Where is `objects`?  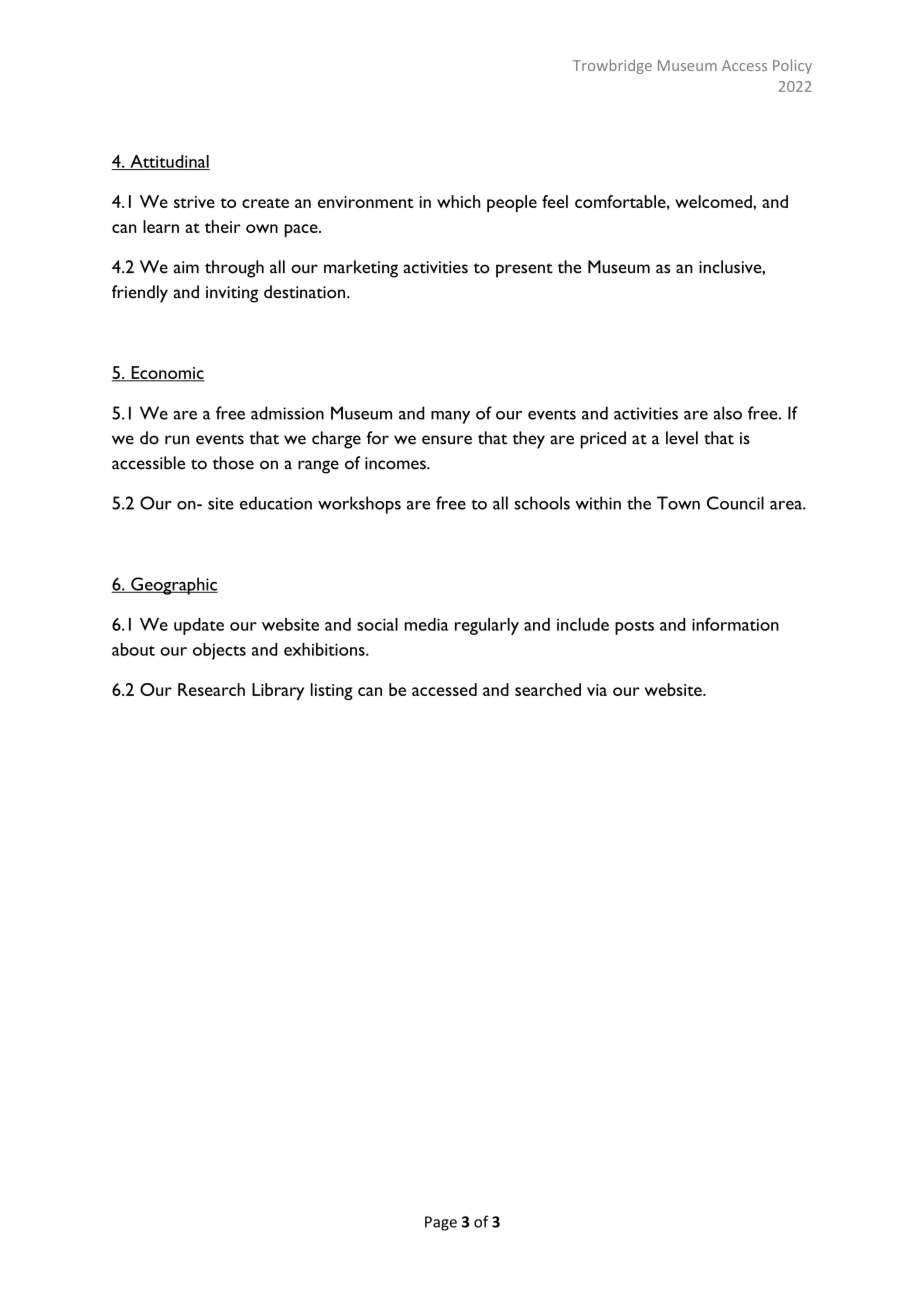 objects is located at coordinates (219, 651).
